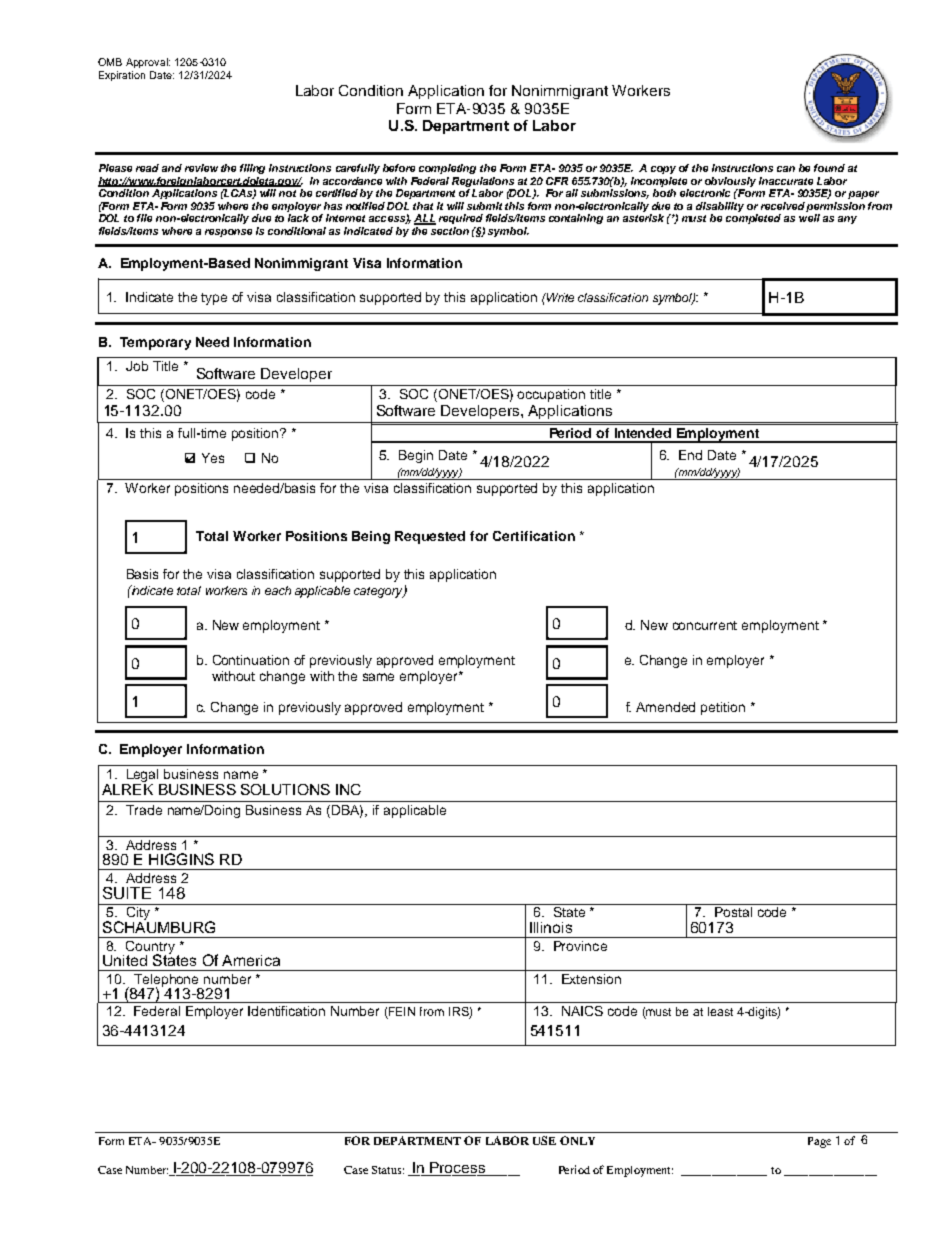 The width and height of the screenshot is (952, 1233). Describe the element at coordinates (705, 625) in the screenshot. I see `concurrent` at that location.
